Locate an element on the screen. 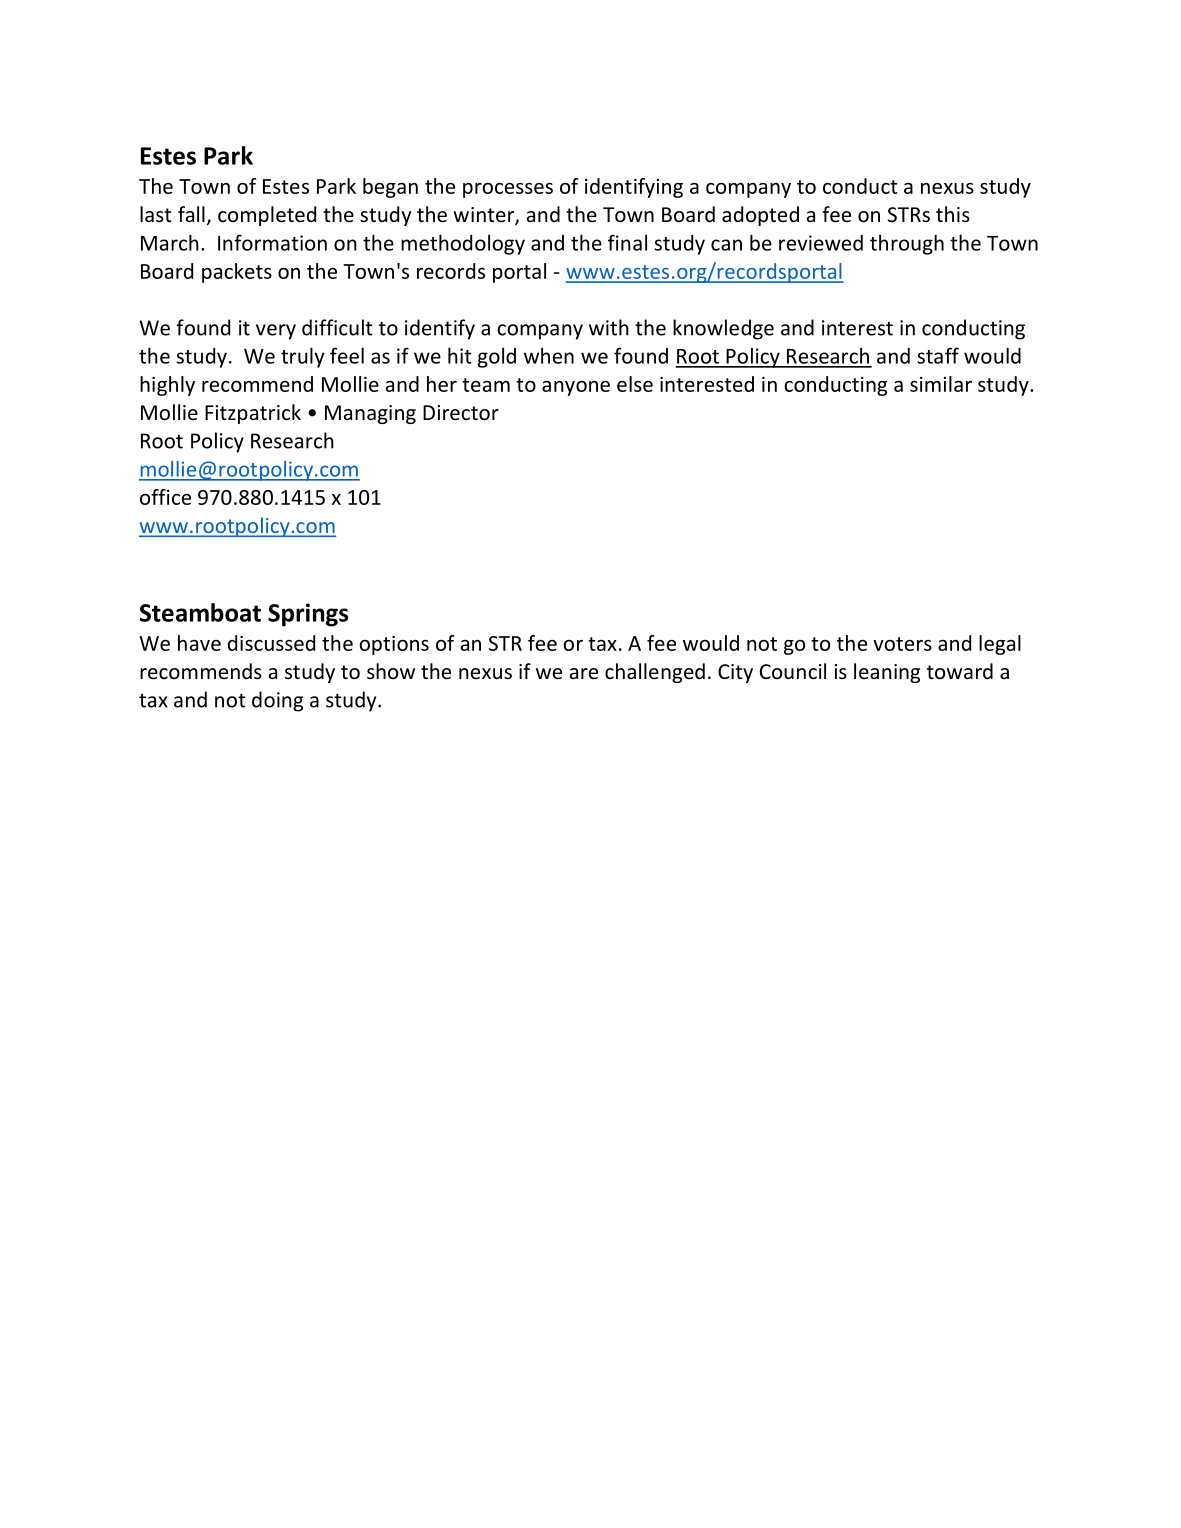  truly is located at coordinates (303, 357).
